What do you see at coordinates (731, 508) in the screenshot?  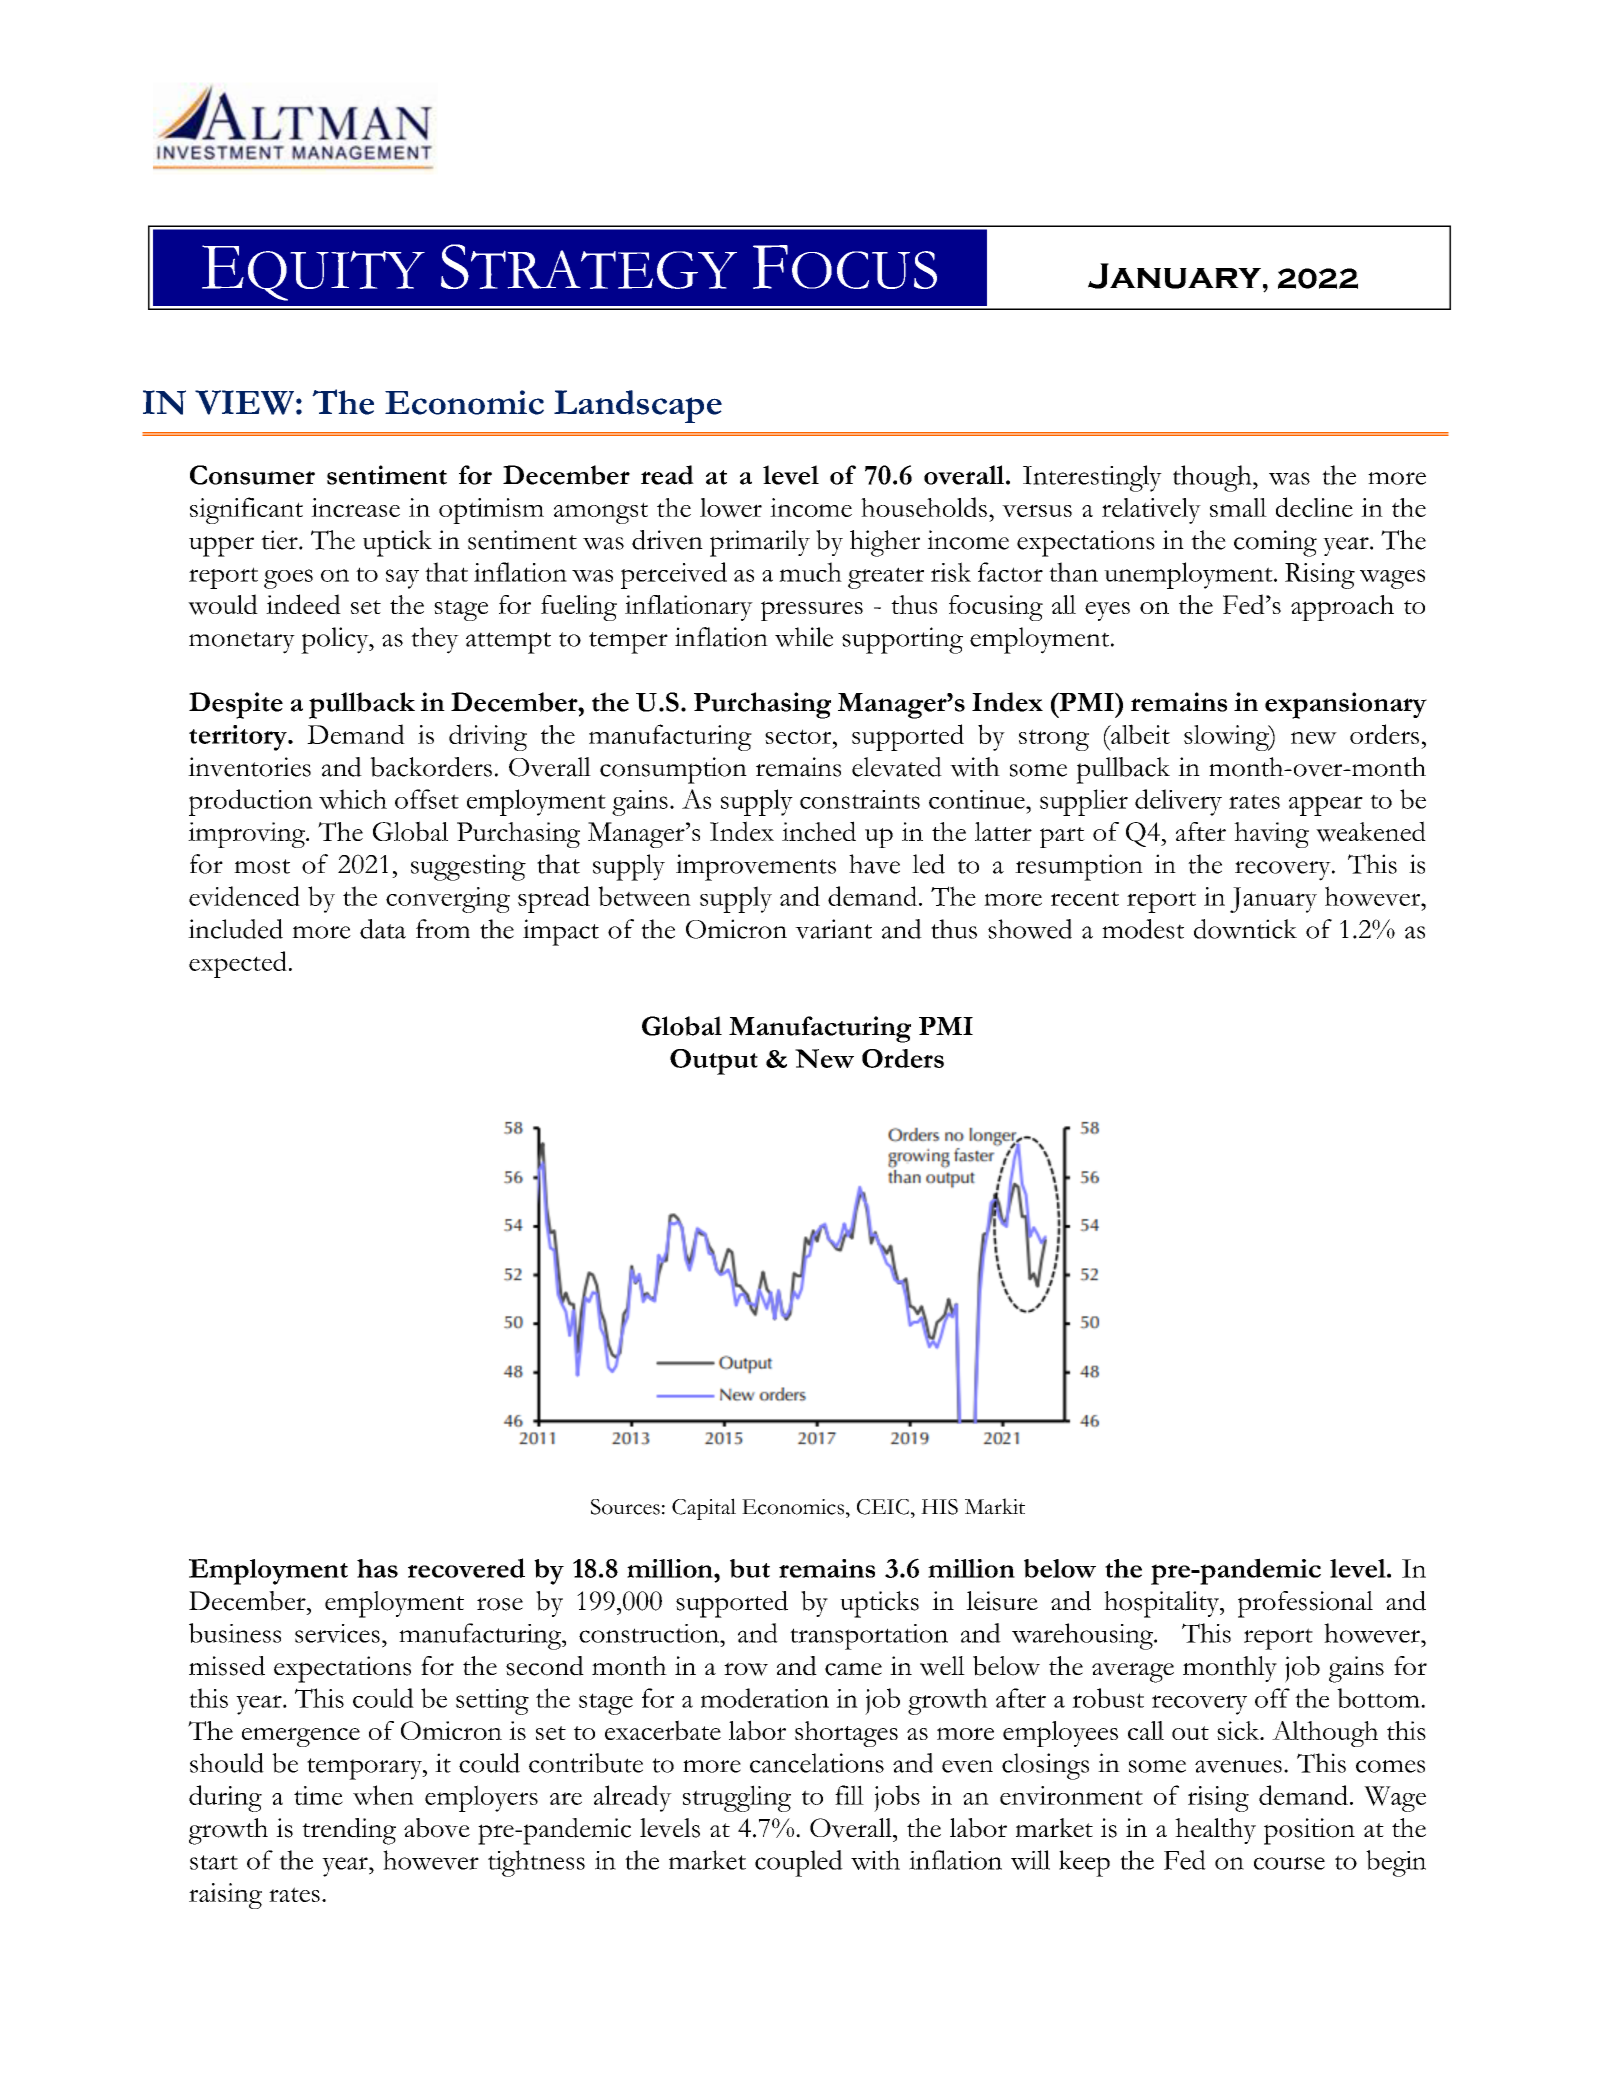 I see `lower` at bounding box center [731, 508].
